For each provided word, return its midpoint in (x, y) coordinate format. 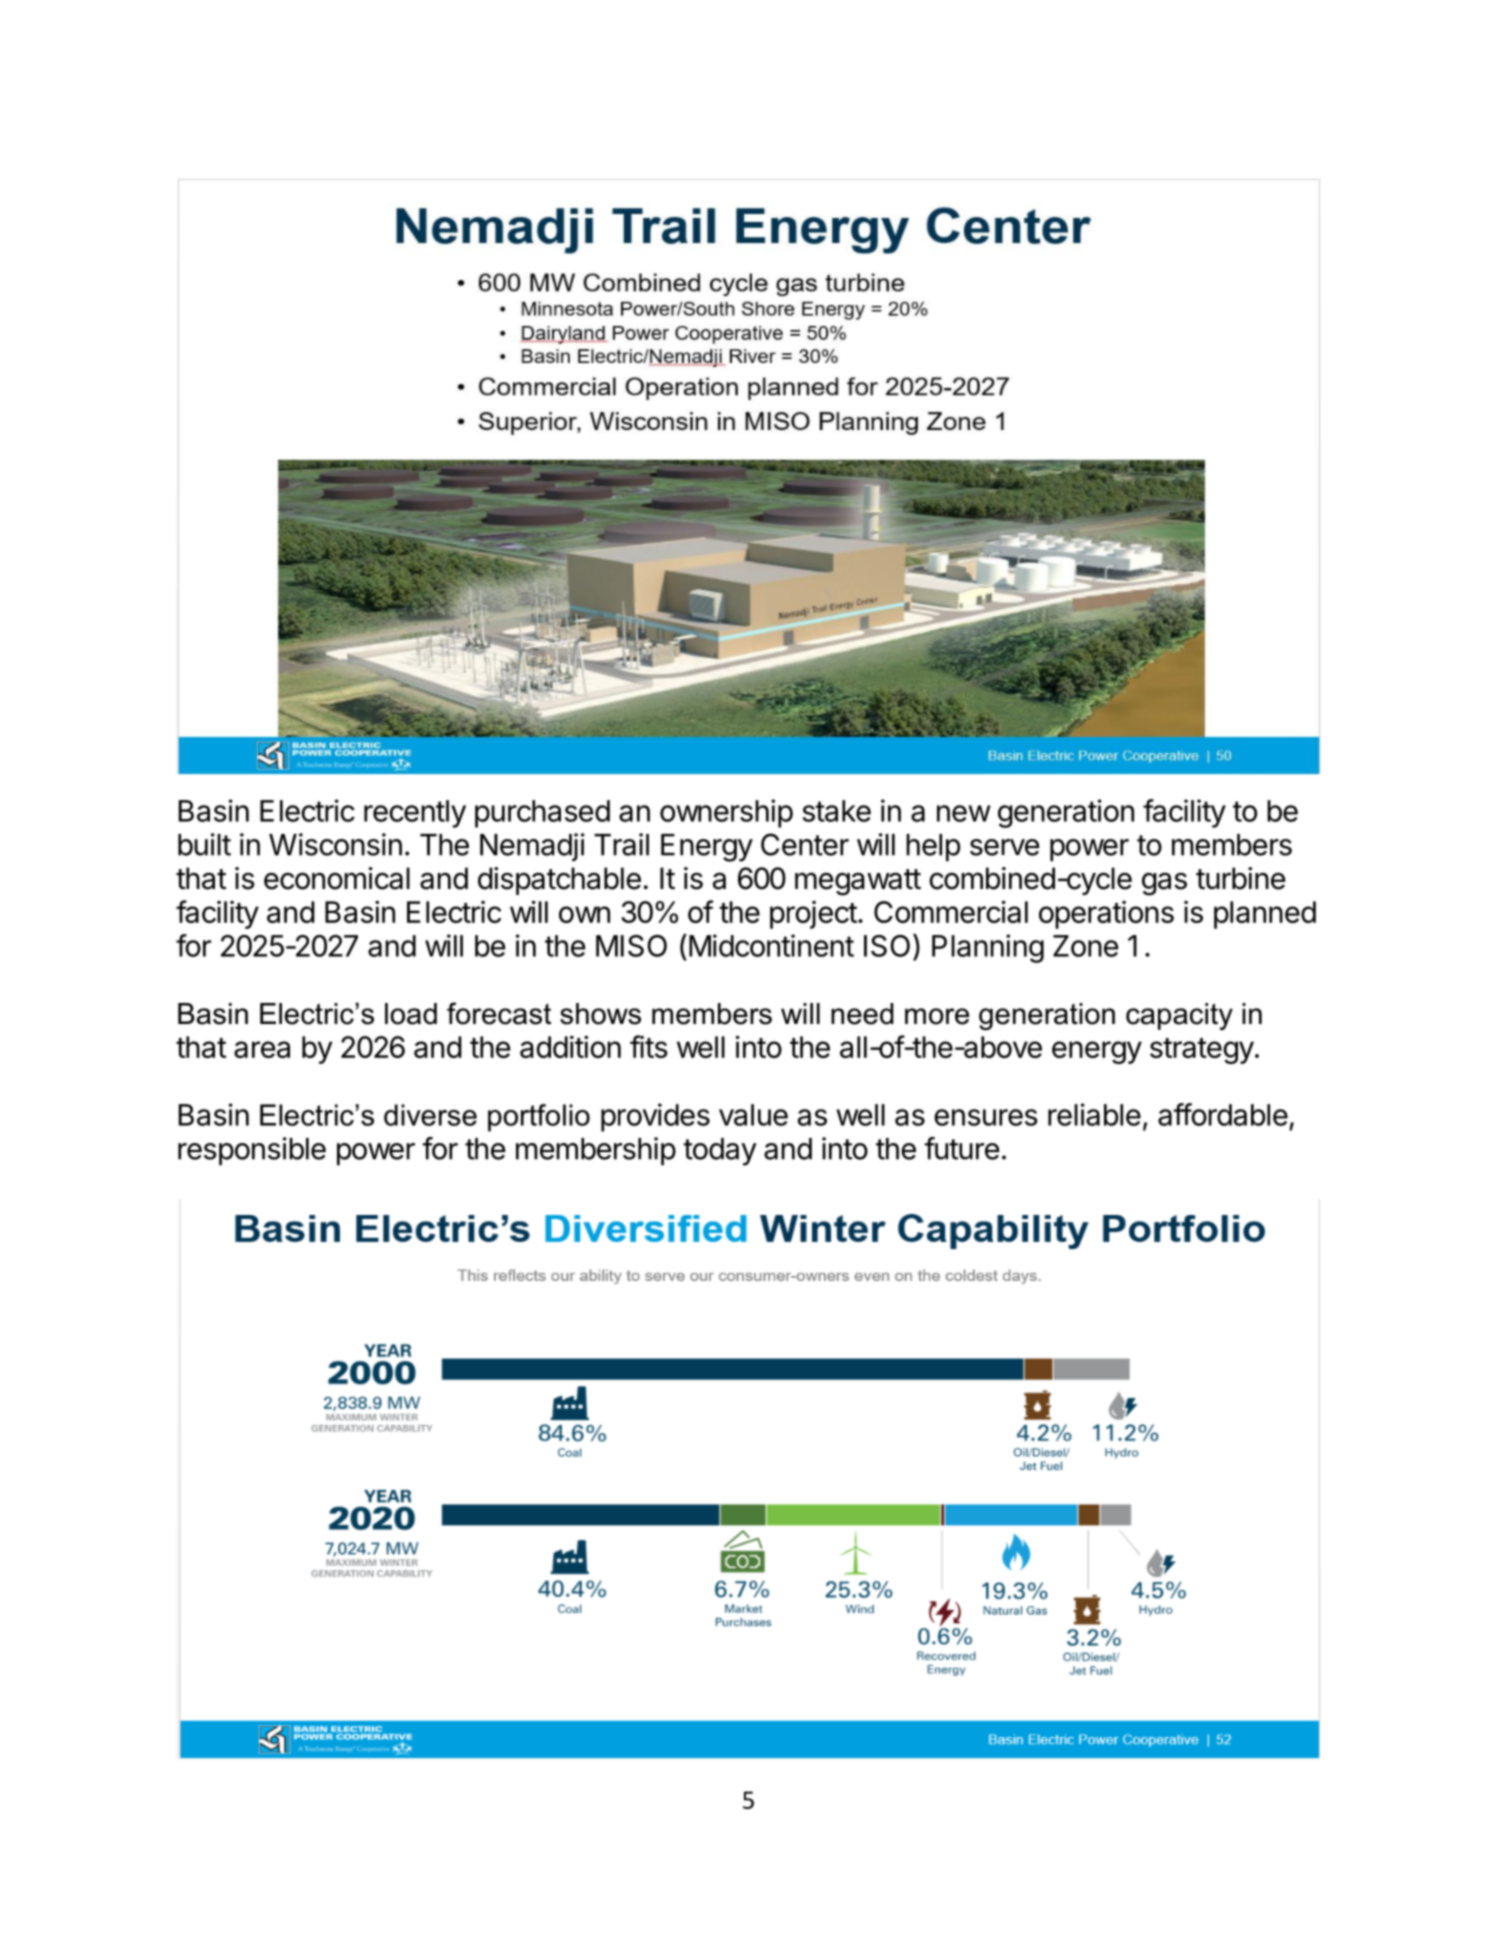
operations (1106, 915)
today (720, 1152)
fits (649, 1046)
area (262, 1049)
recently (415, 814)
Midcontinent (771, 945)
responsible (252, 1151)
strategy (1202, 1051)
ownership (726, 813)
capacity (1179, 1016)
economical (337, 878)
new (964, 813)
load (411, 1014)
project (813, 915)
